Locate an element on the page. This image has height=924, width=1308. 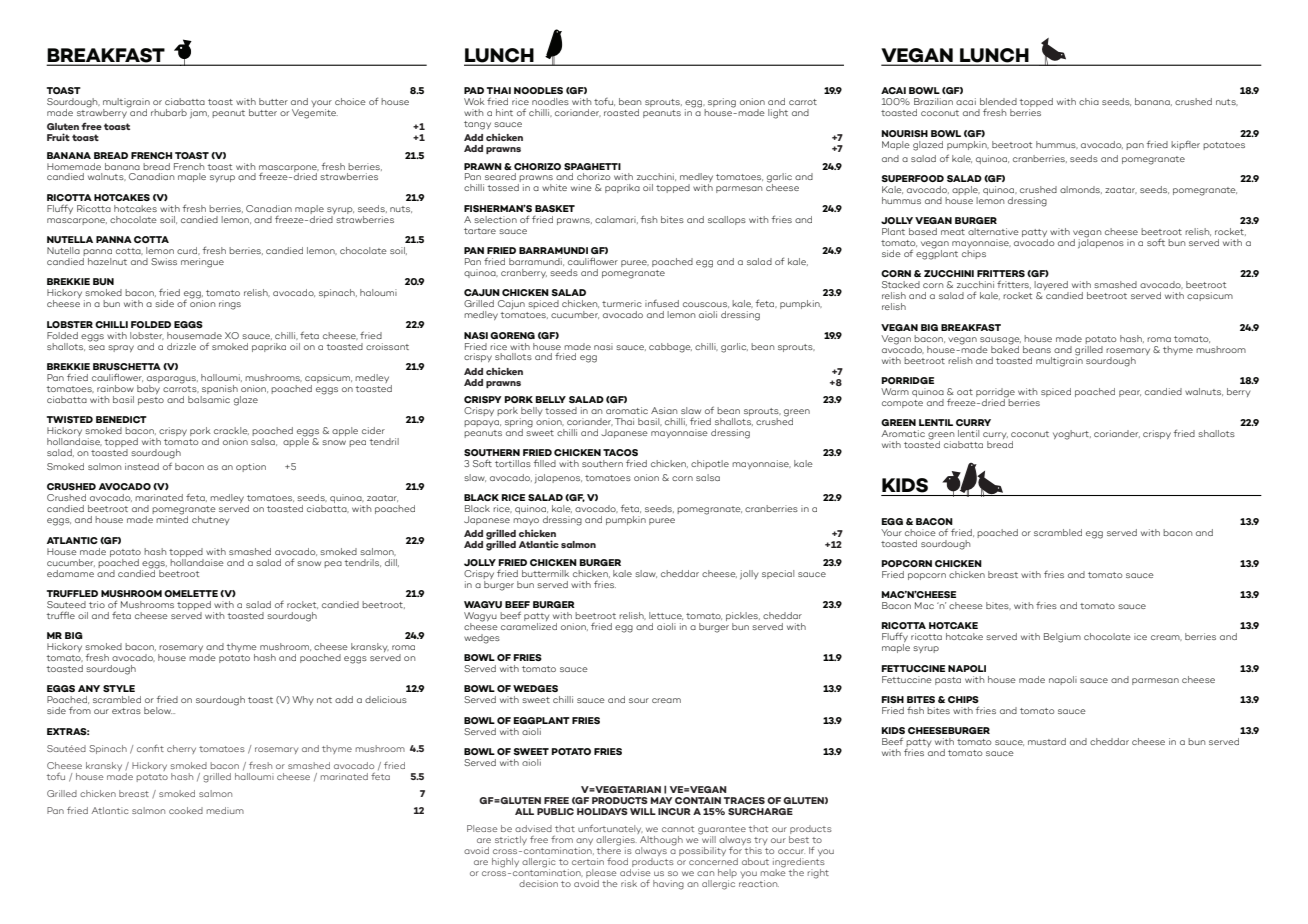
TACOS is located at coordinates (620, 452).
